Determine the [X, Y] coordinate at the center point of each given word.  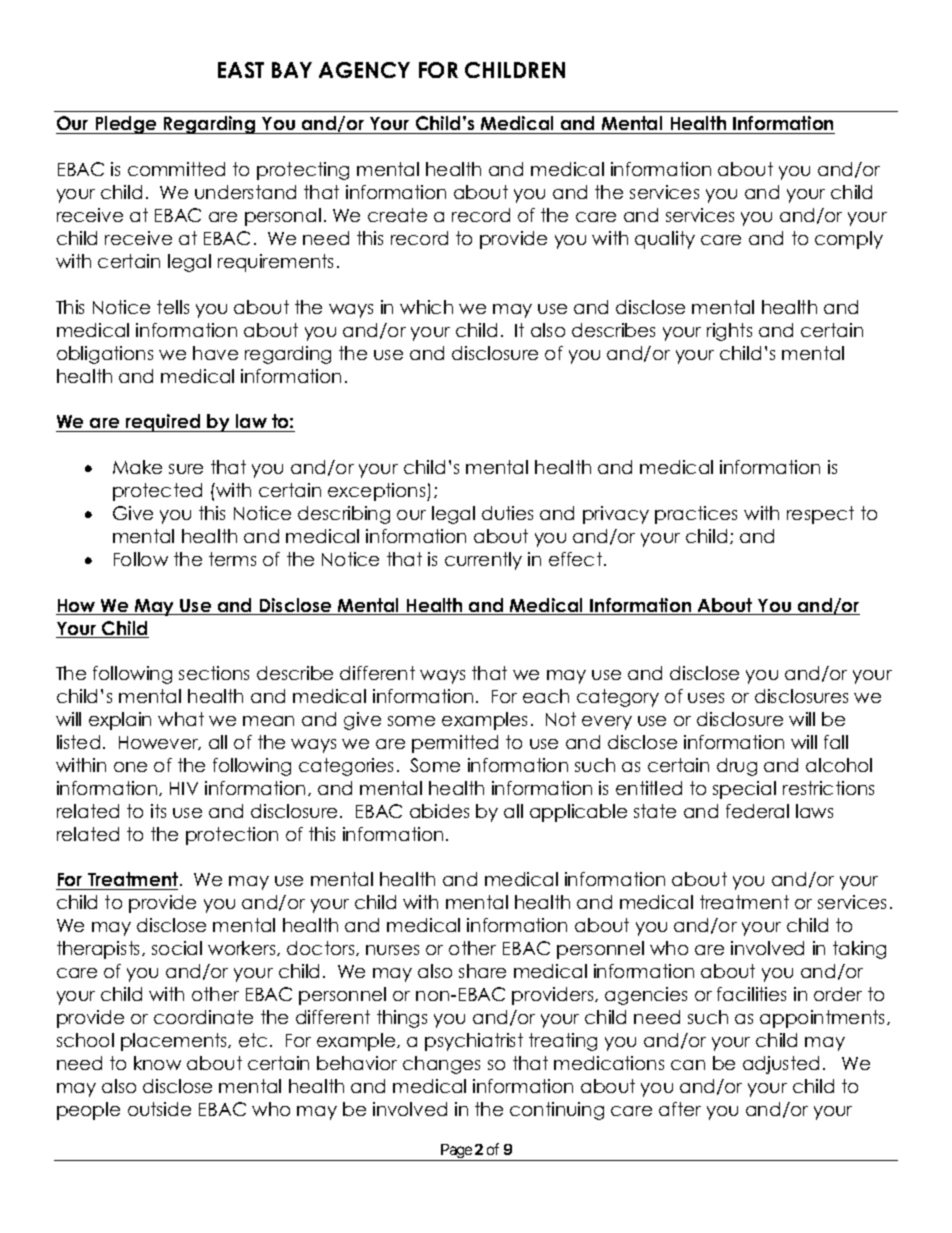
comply [849, 240]
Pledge [126, 125]
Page [456, 1152]
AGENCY [364, 70]
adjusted [781, 1065]
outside [159, 1109]
